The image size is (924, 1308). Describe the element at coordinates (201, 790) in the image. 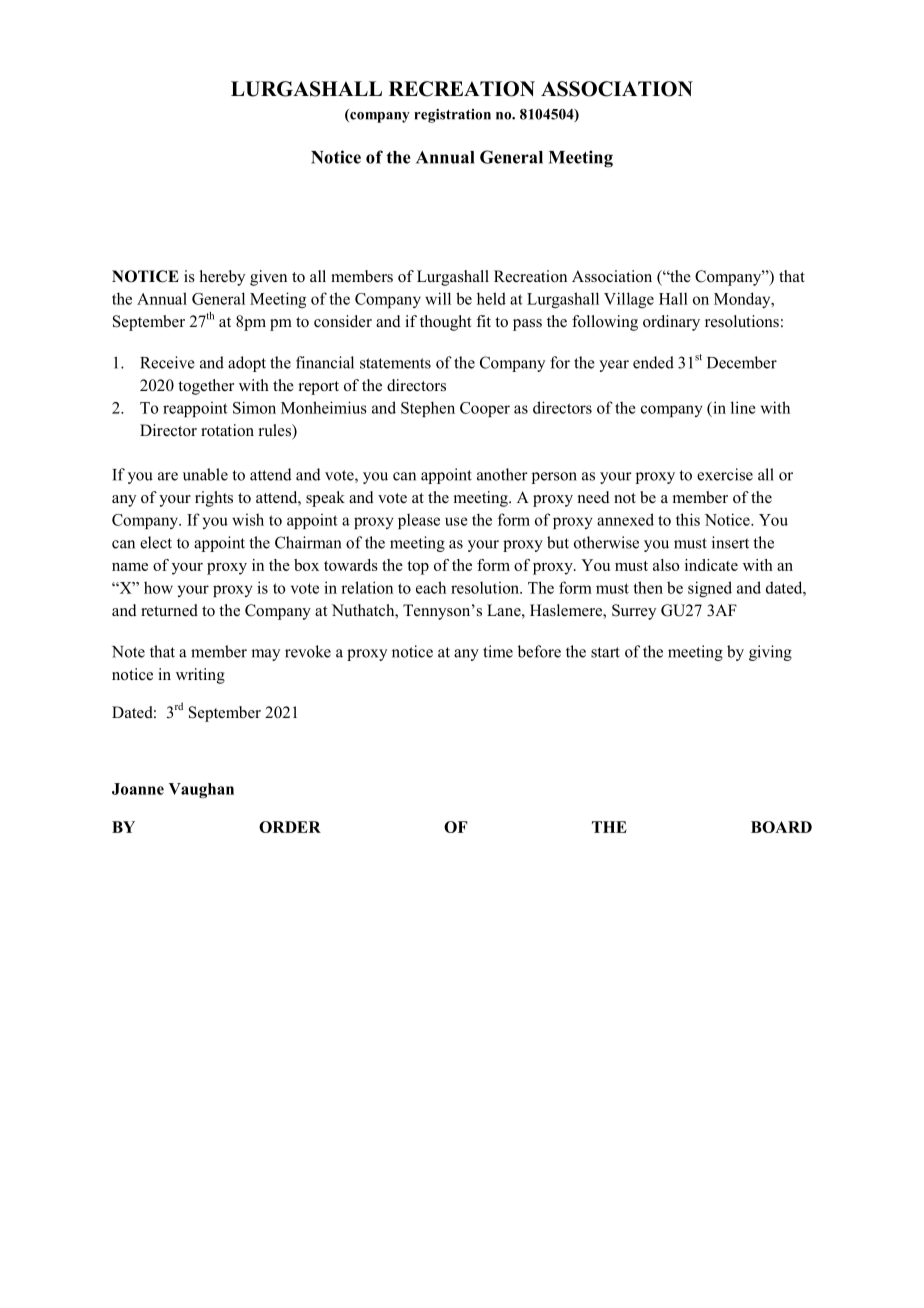

I see `Vaughan` at that location.
